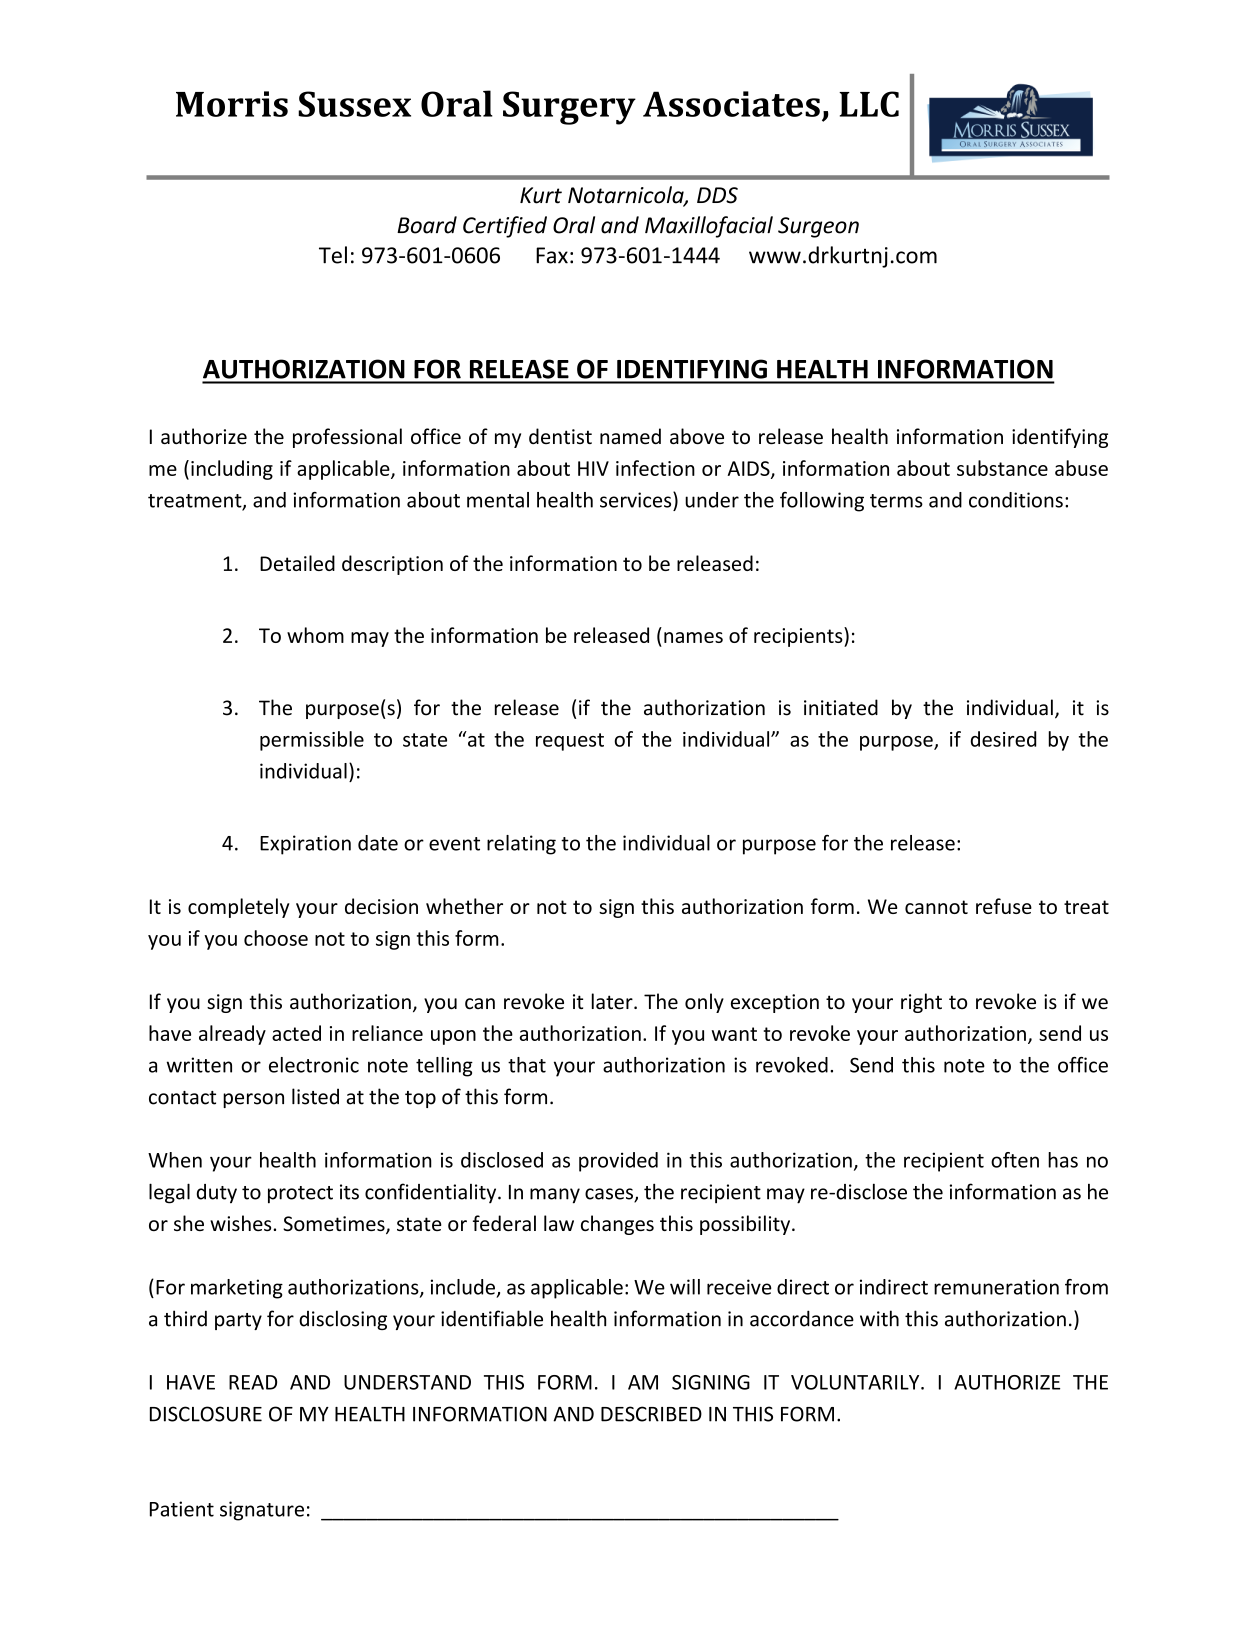 Image resolution: width=1257 pixels, height=1626 pixels. I want to click on acted, so click(296, 1033).
